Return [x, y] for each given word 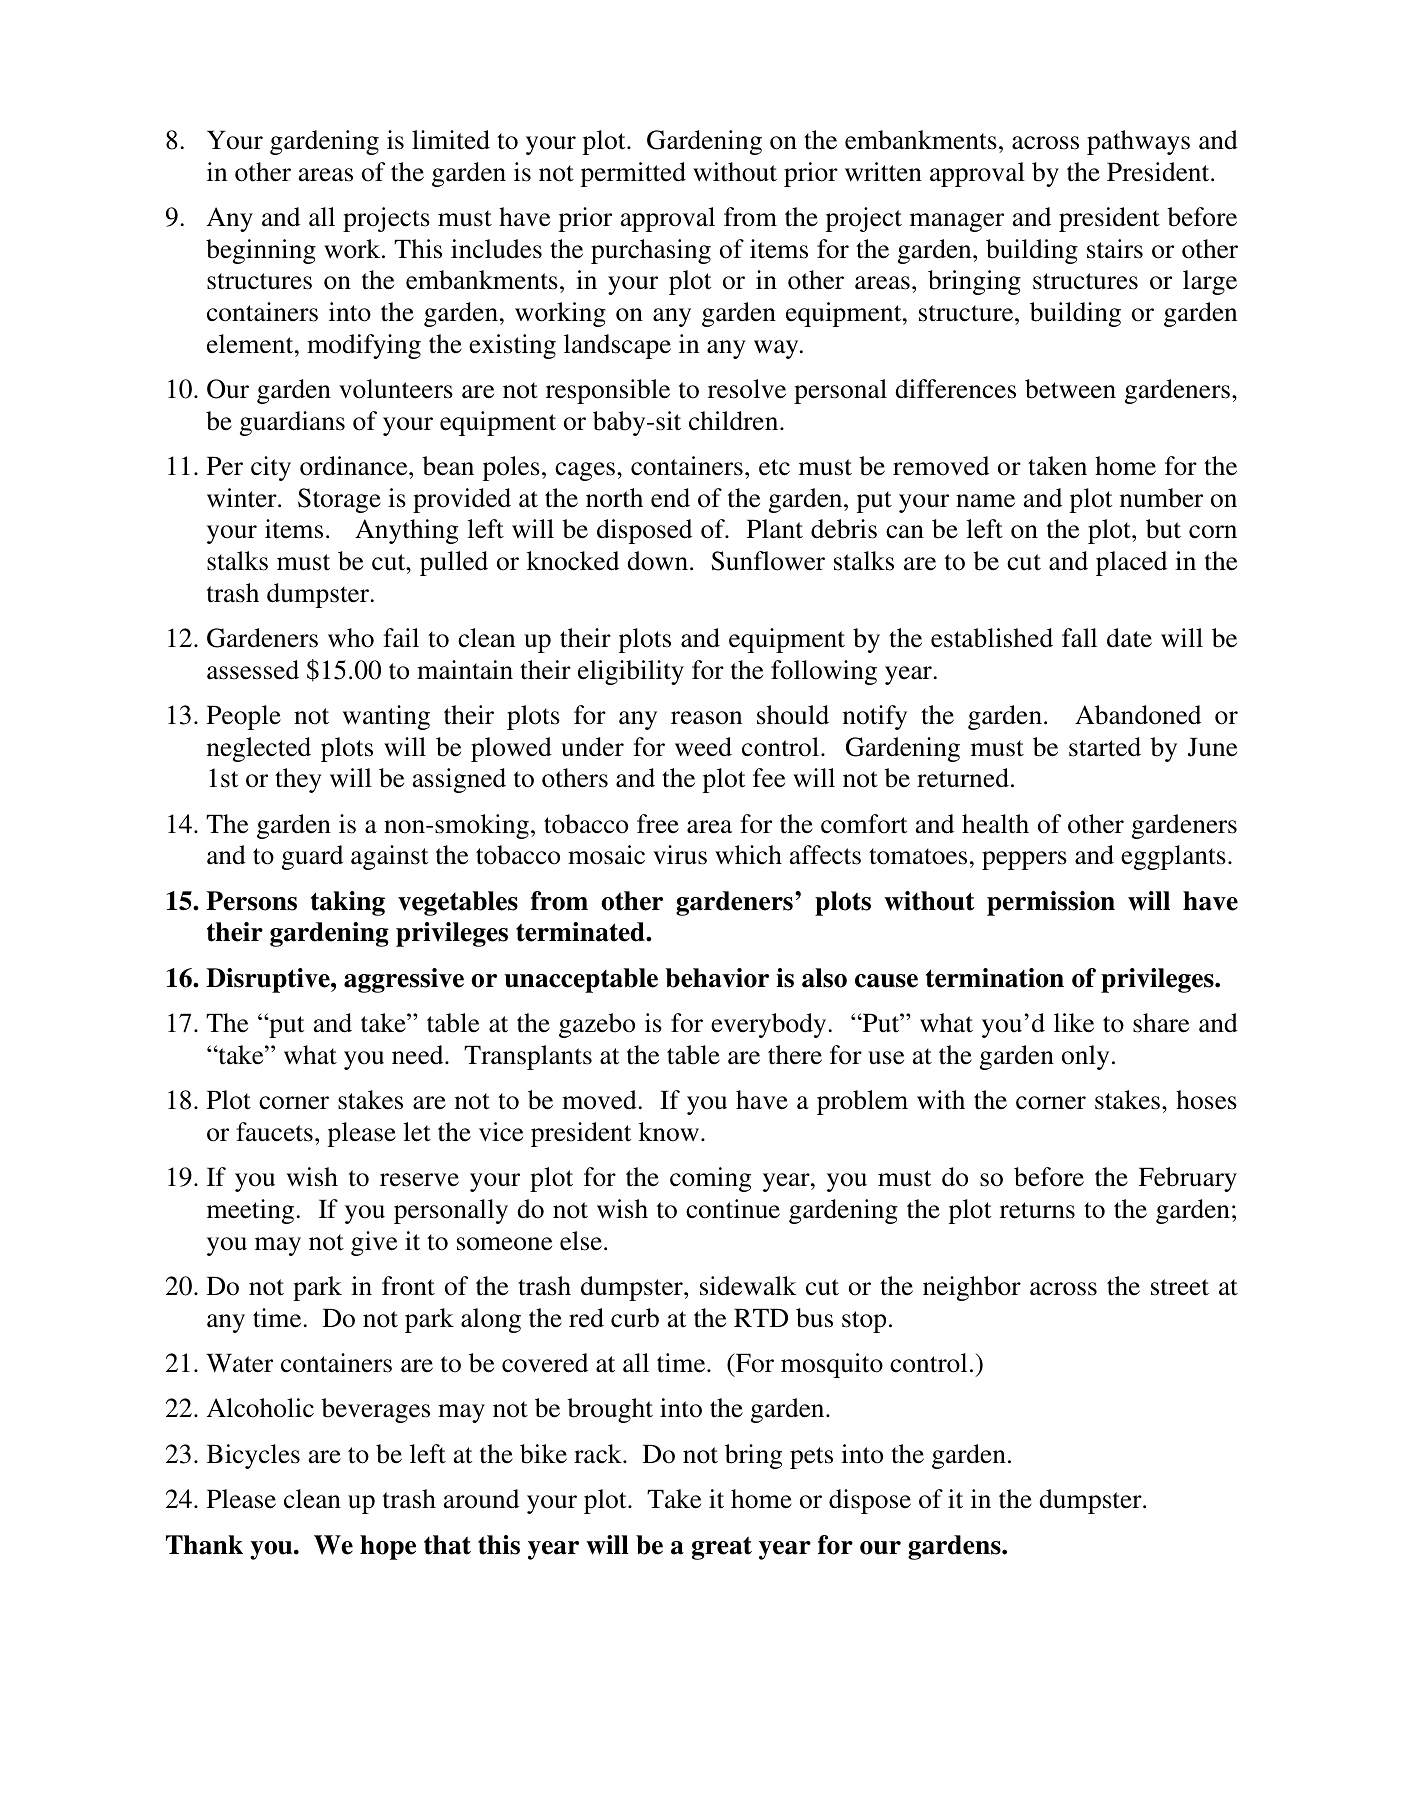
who [351, 638]
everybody [768, 1025]
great [722, 1548]
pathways [1138, 142]
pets [811, 1458]
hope [388, 1547]
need [419, 1055]
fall [1079, 638]
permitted [633, 174]
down [657, 561]
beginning [261, 251]
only [1085, 1057]
